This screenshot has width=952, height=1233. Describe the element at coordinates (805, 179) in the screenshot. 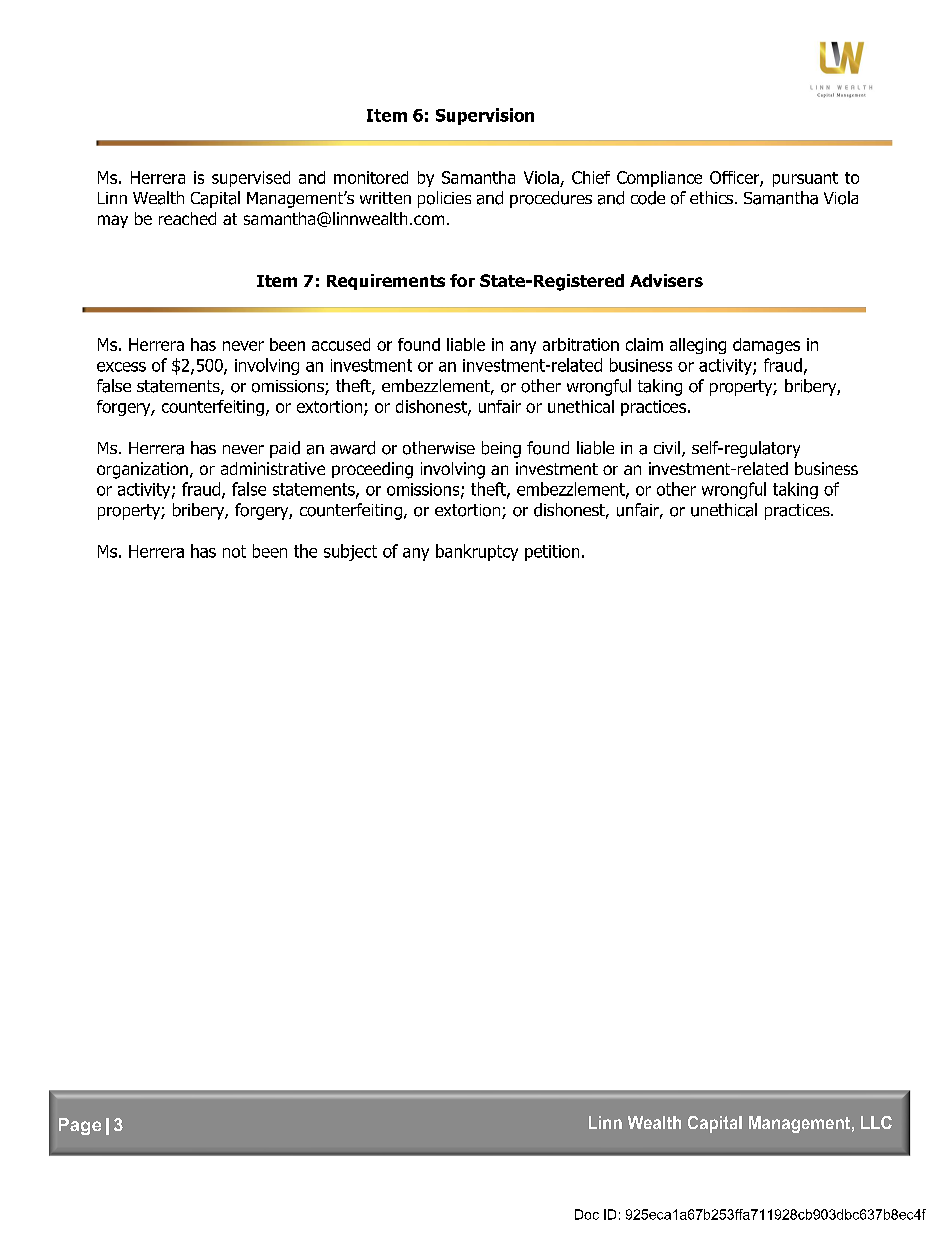

I see `pursuant` at that location.
